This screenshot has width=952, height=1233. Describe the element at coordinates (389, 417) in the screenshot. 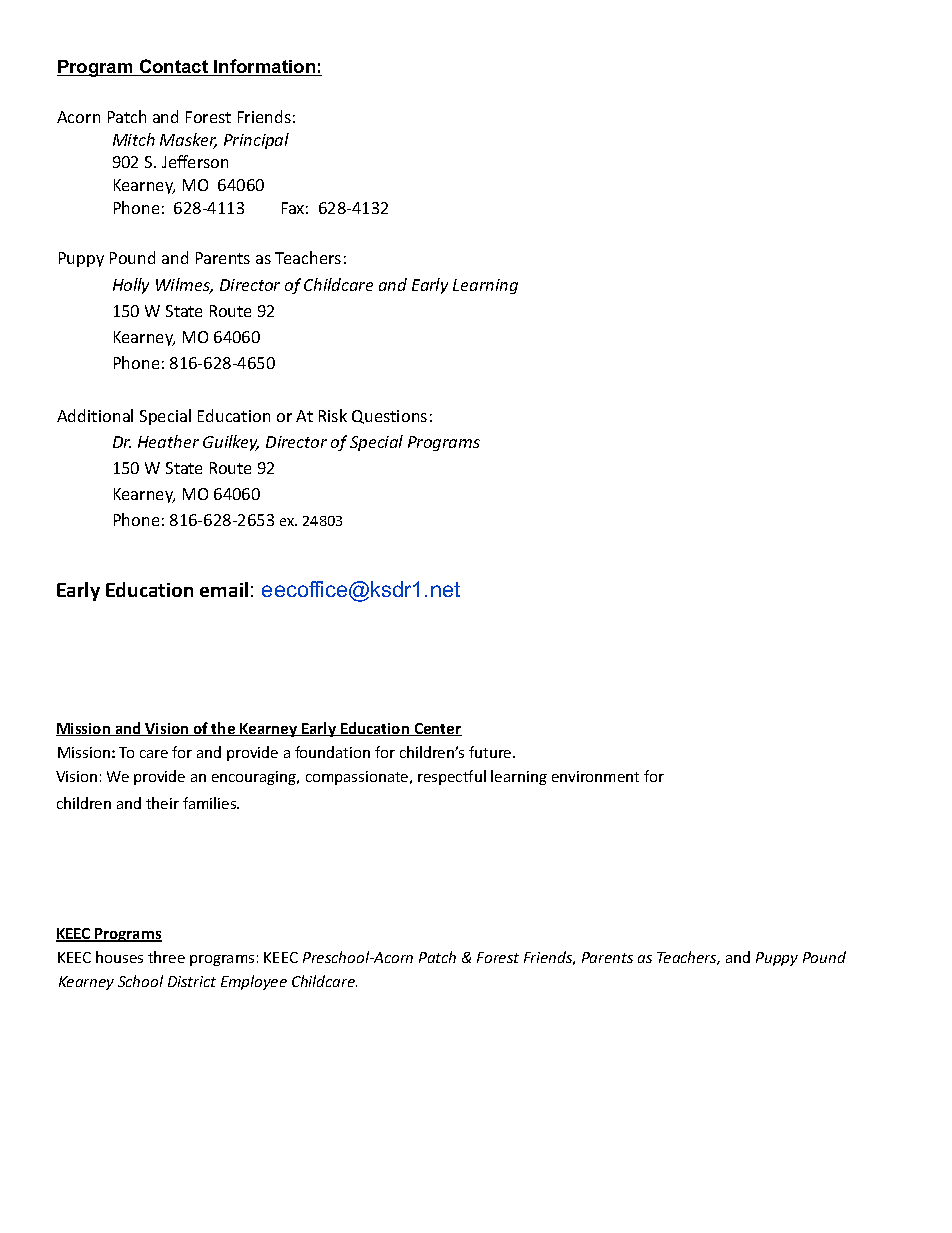

I see `Questions` at that location.
